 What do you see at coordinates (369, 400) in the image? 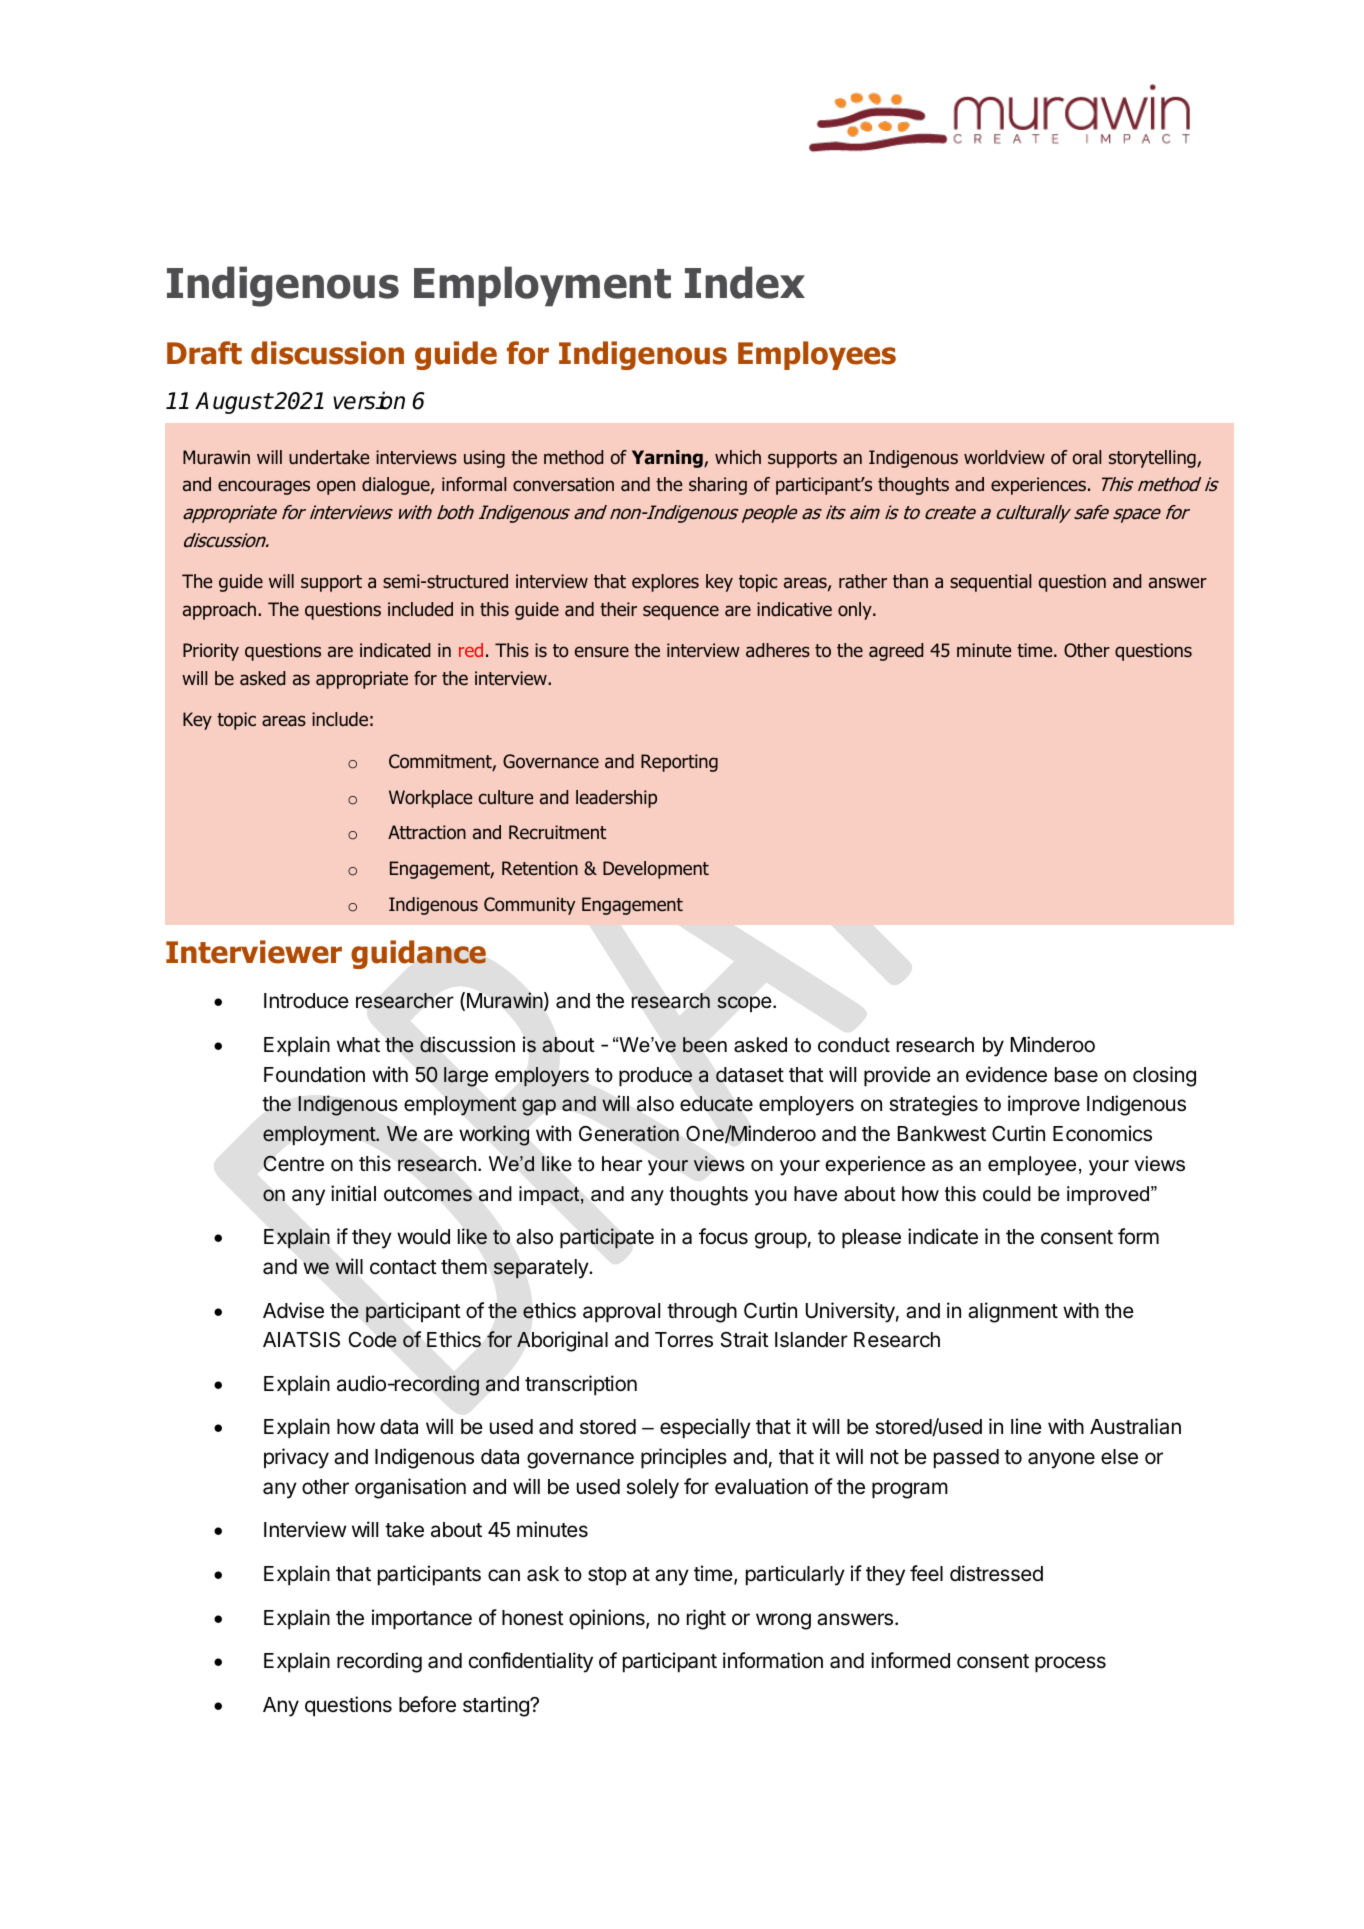
I see `version` at bounding box center [369, 400].
